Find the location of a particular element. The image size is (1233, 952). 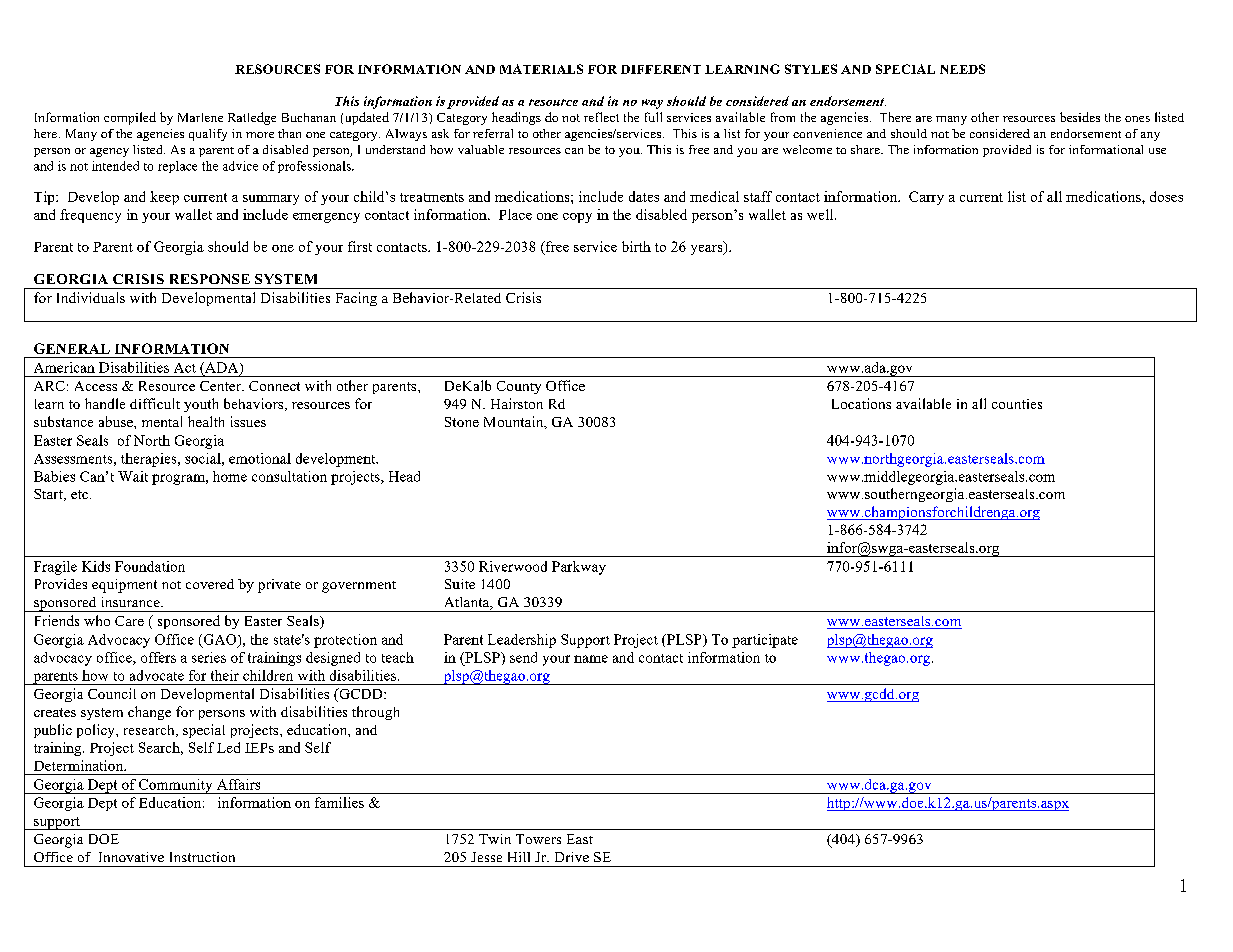

birth is located at coordinates (636, 246).
